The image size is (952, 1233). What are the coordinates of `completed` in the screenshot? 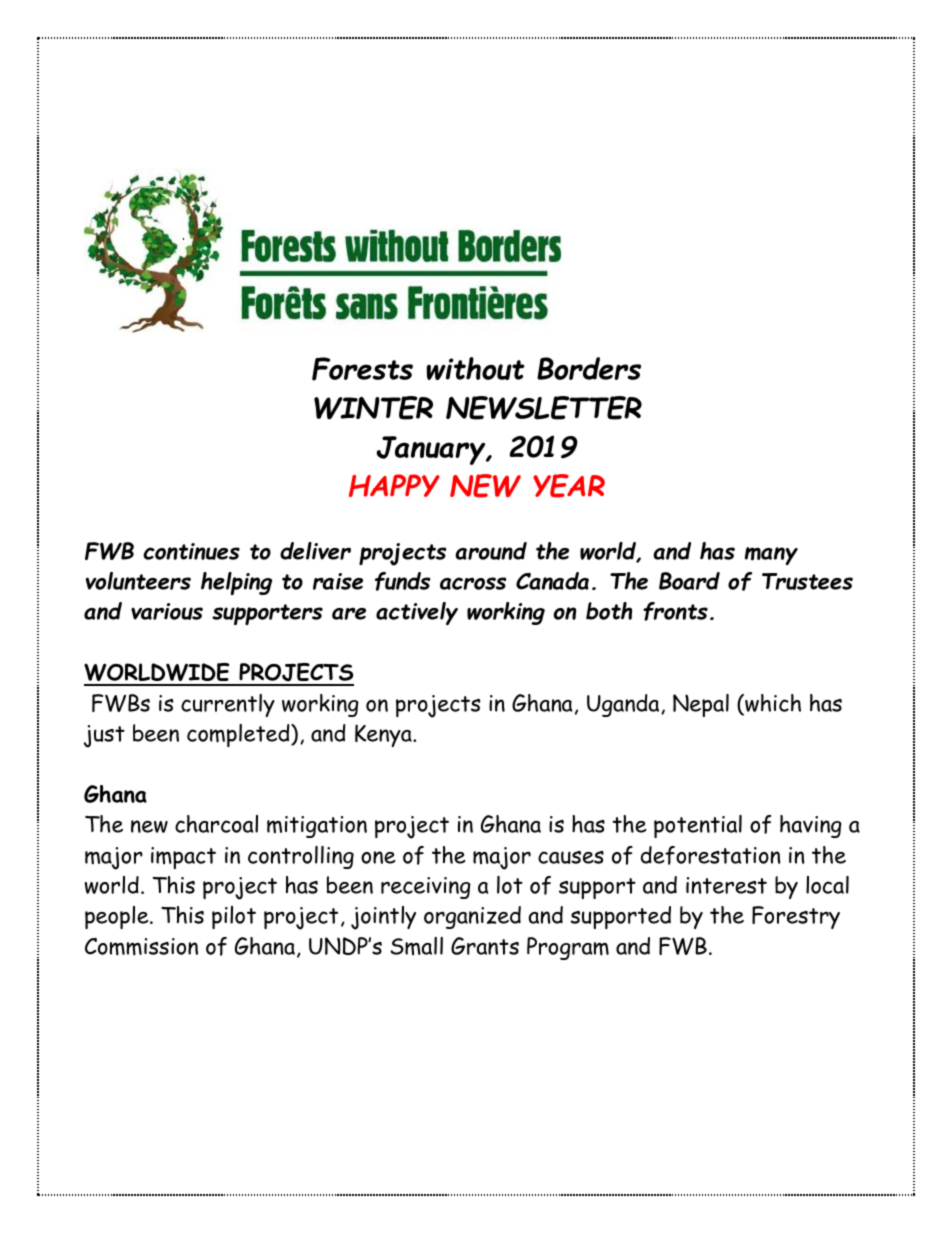 It's located at (239, 735).
